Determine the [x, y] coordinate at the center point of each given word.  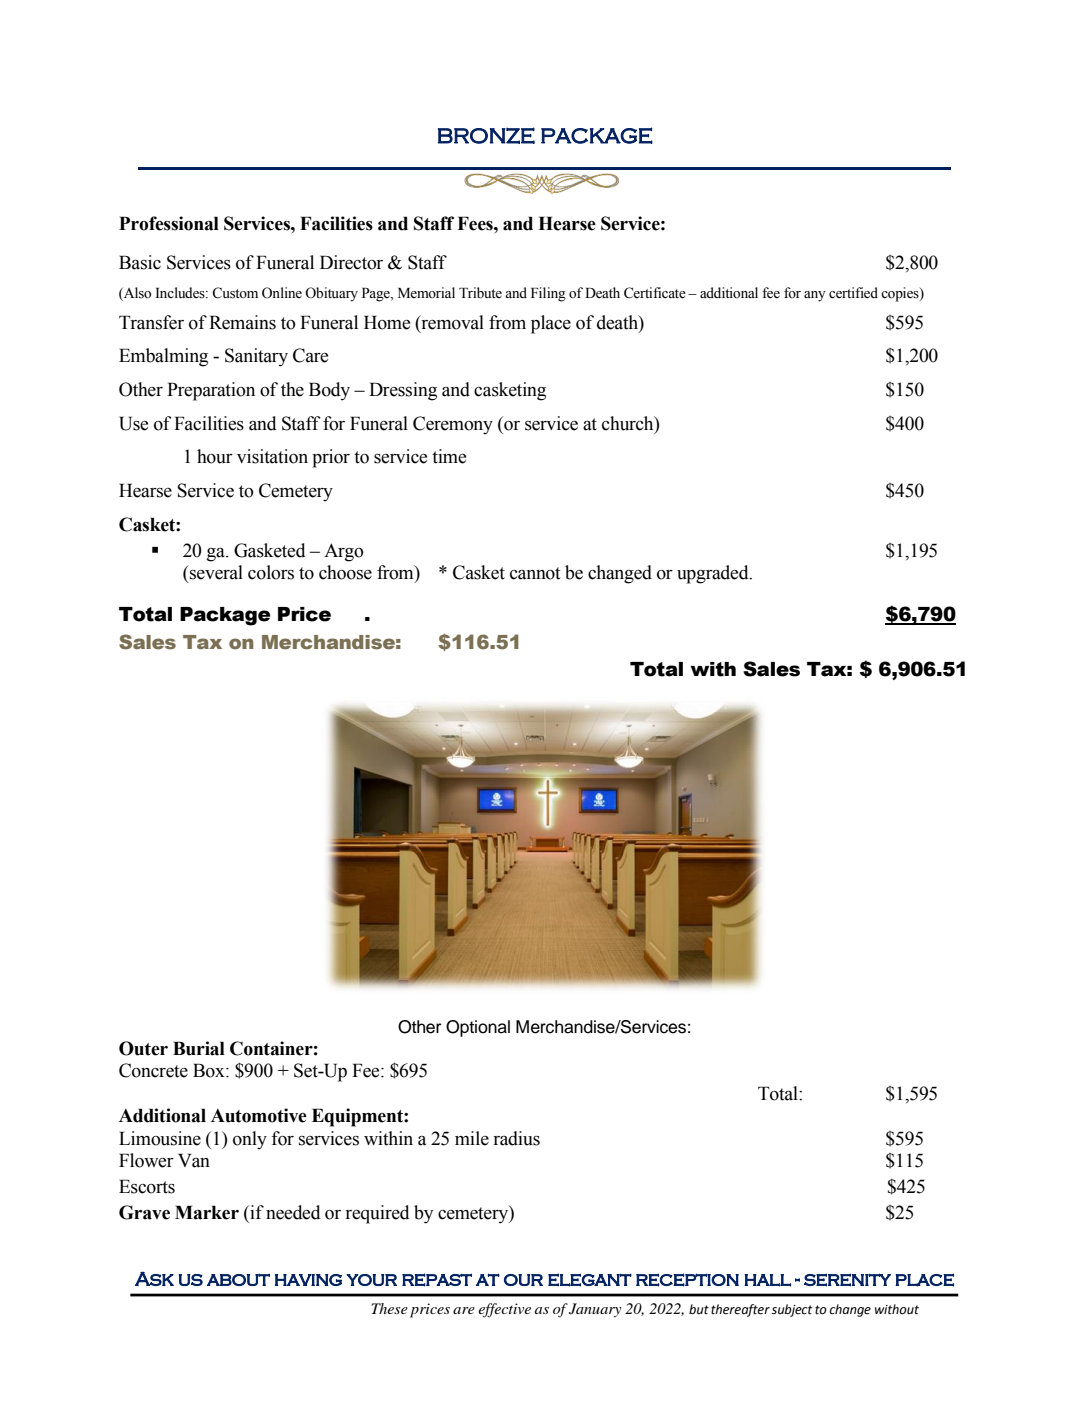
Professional [169, 223]
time [449, 456]
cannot [535, 573]
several [215, 572]
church [629, 423]
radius [516, 1138]
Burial [199, 1048]
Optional [478, 1028]
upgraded [714, 574]
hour [215, 456]
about [238, 1279]
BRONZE [486, 135]
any [815, 296]
